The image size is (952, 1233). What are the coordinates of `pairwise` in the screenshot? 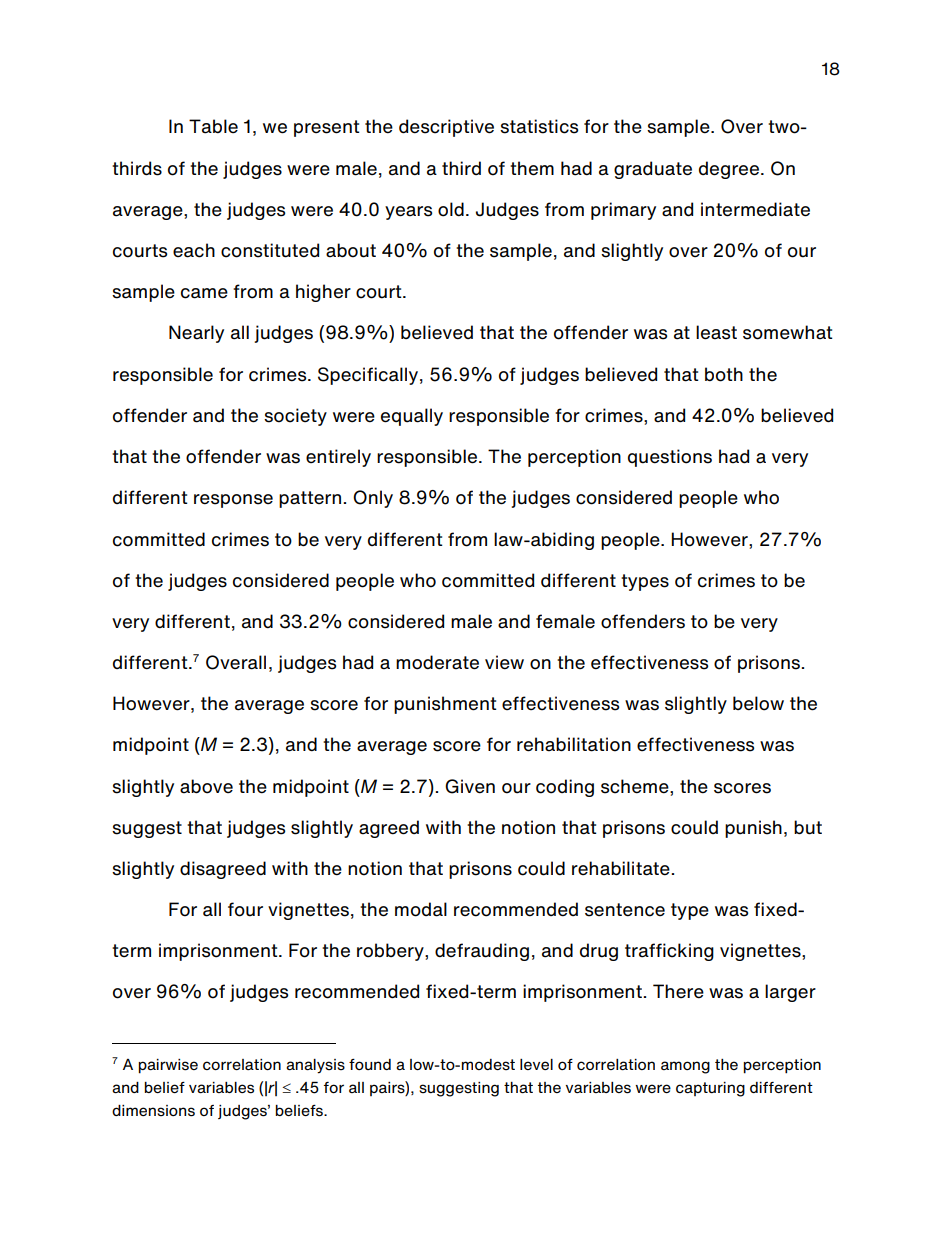 It's located at (168, 1066).
